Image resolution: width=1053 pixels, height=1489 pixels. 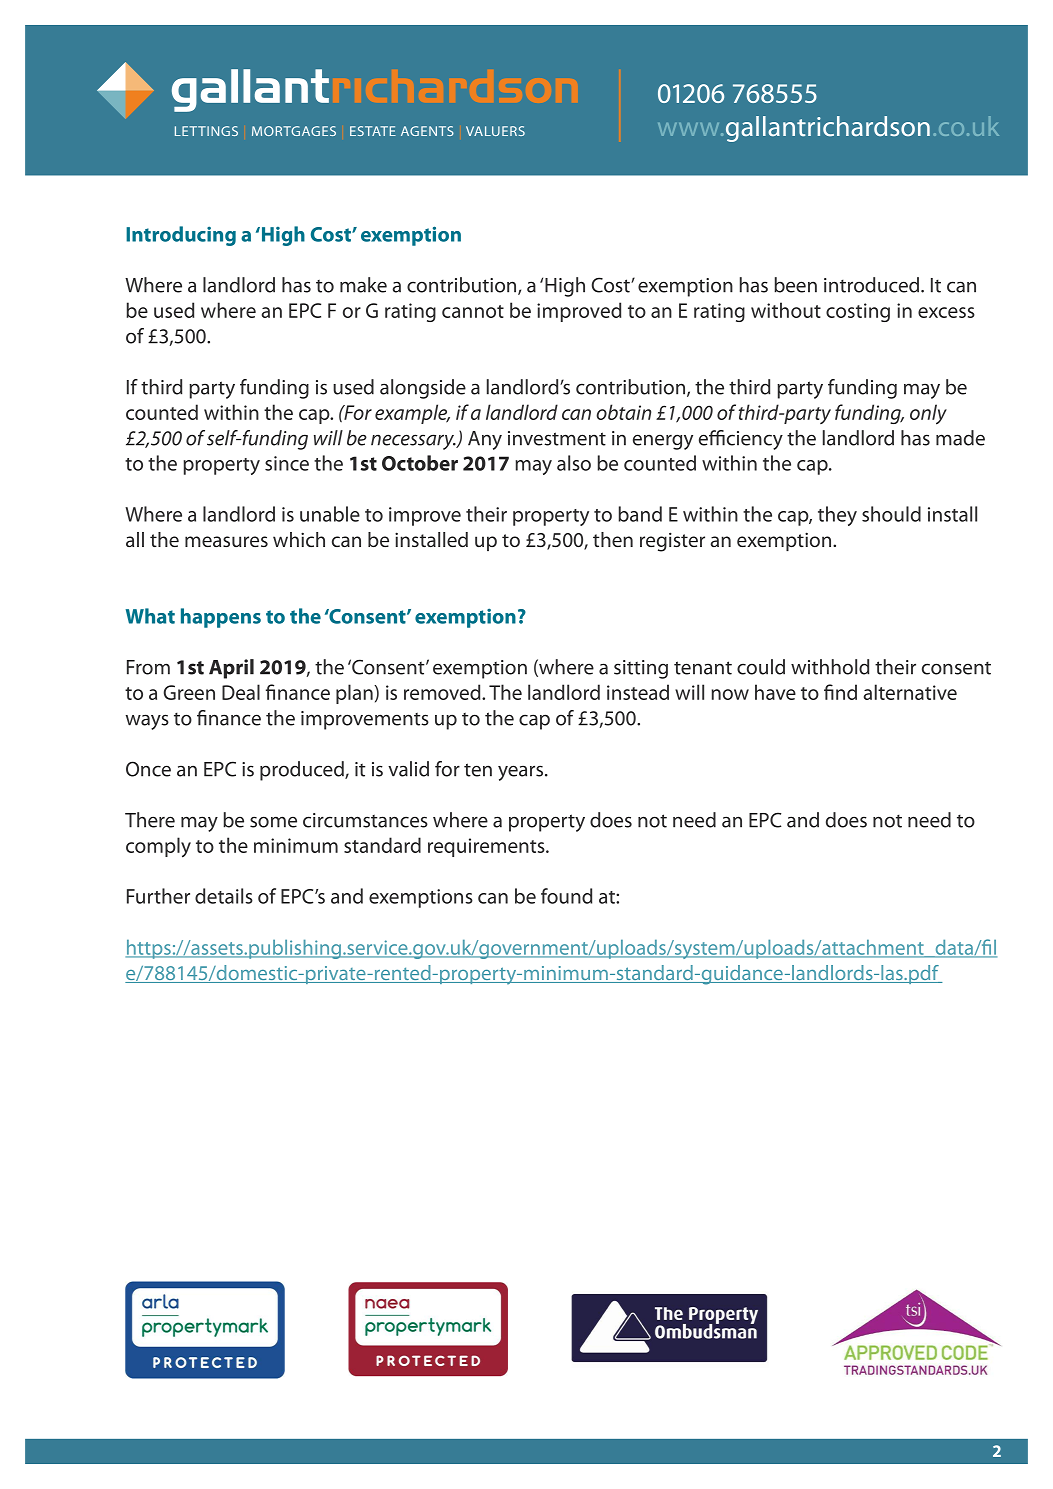 What do you see at coordinates (473, 311) in the image?
I see `cannot` at bounding box center [473, 311].
